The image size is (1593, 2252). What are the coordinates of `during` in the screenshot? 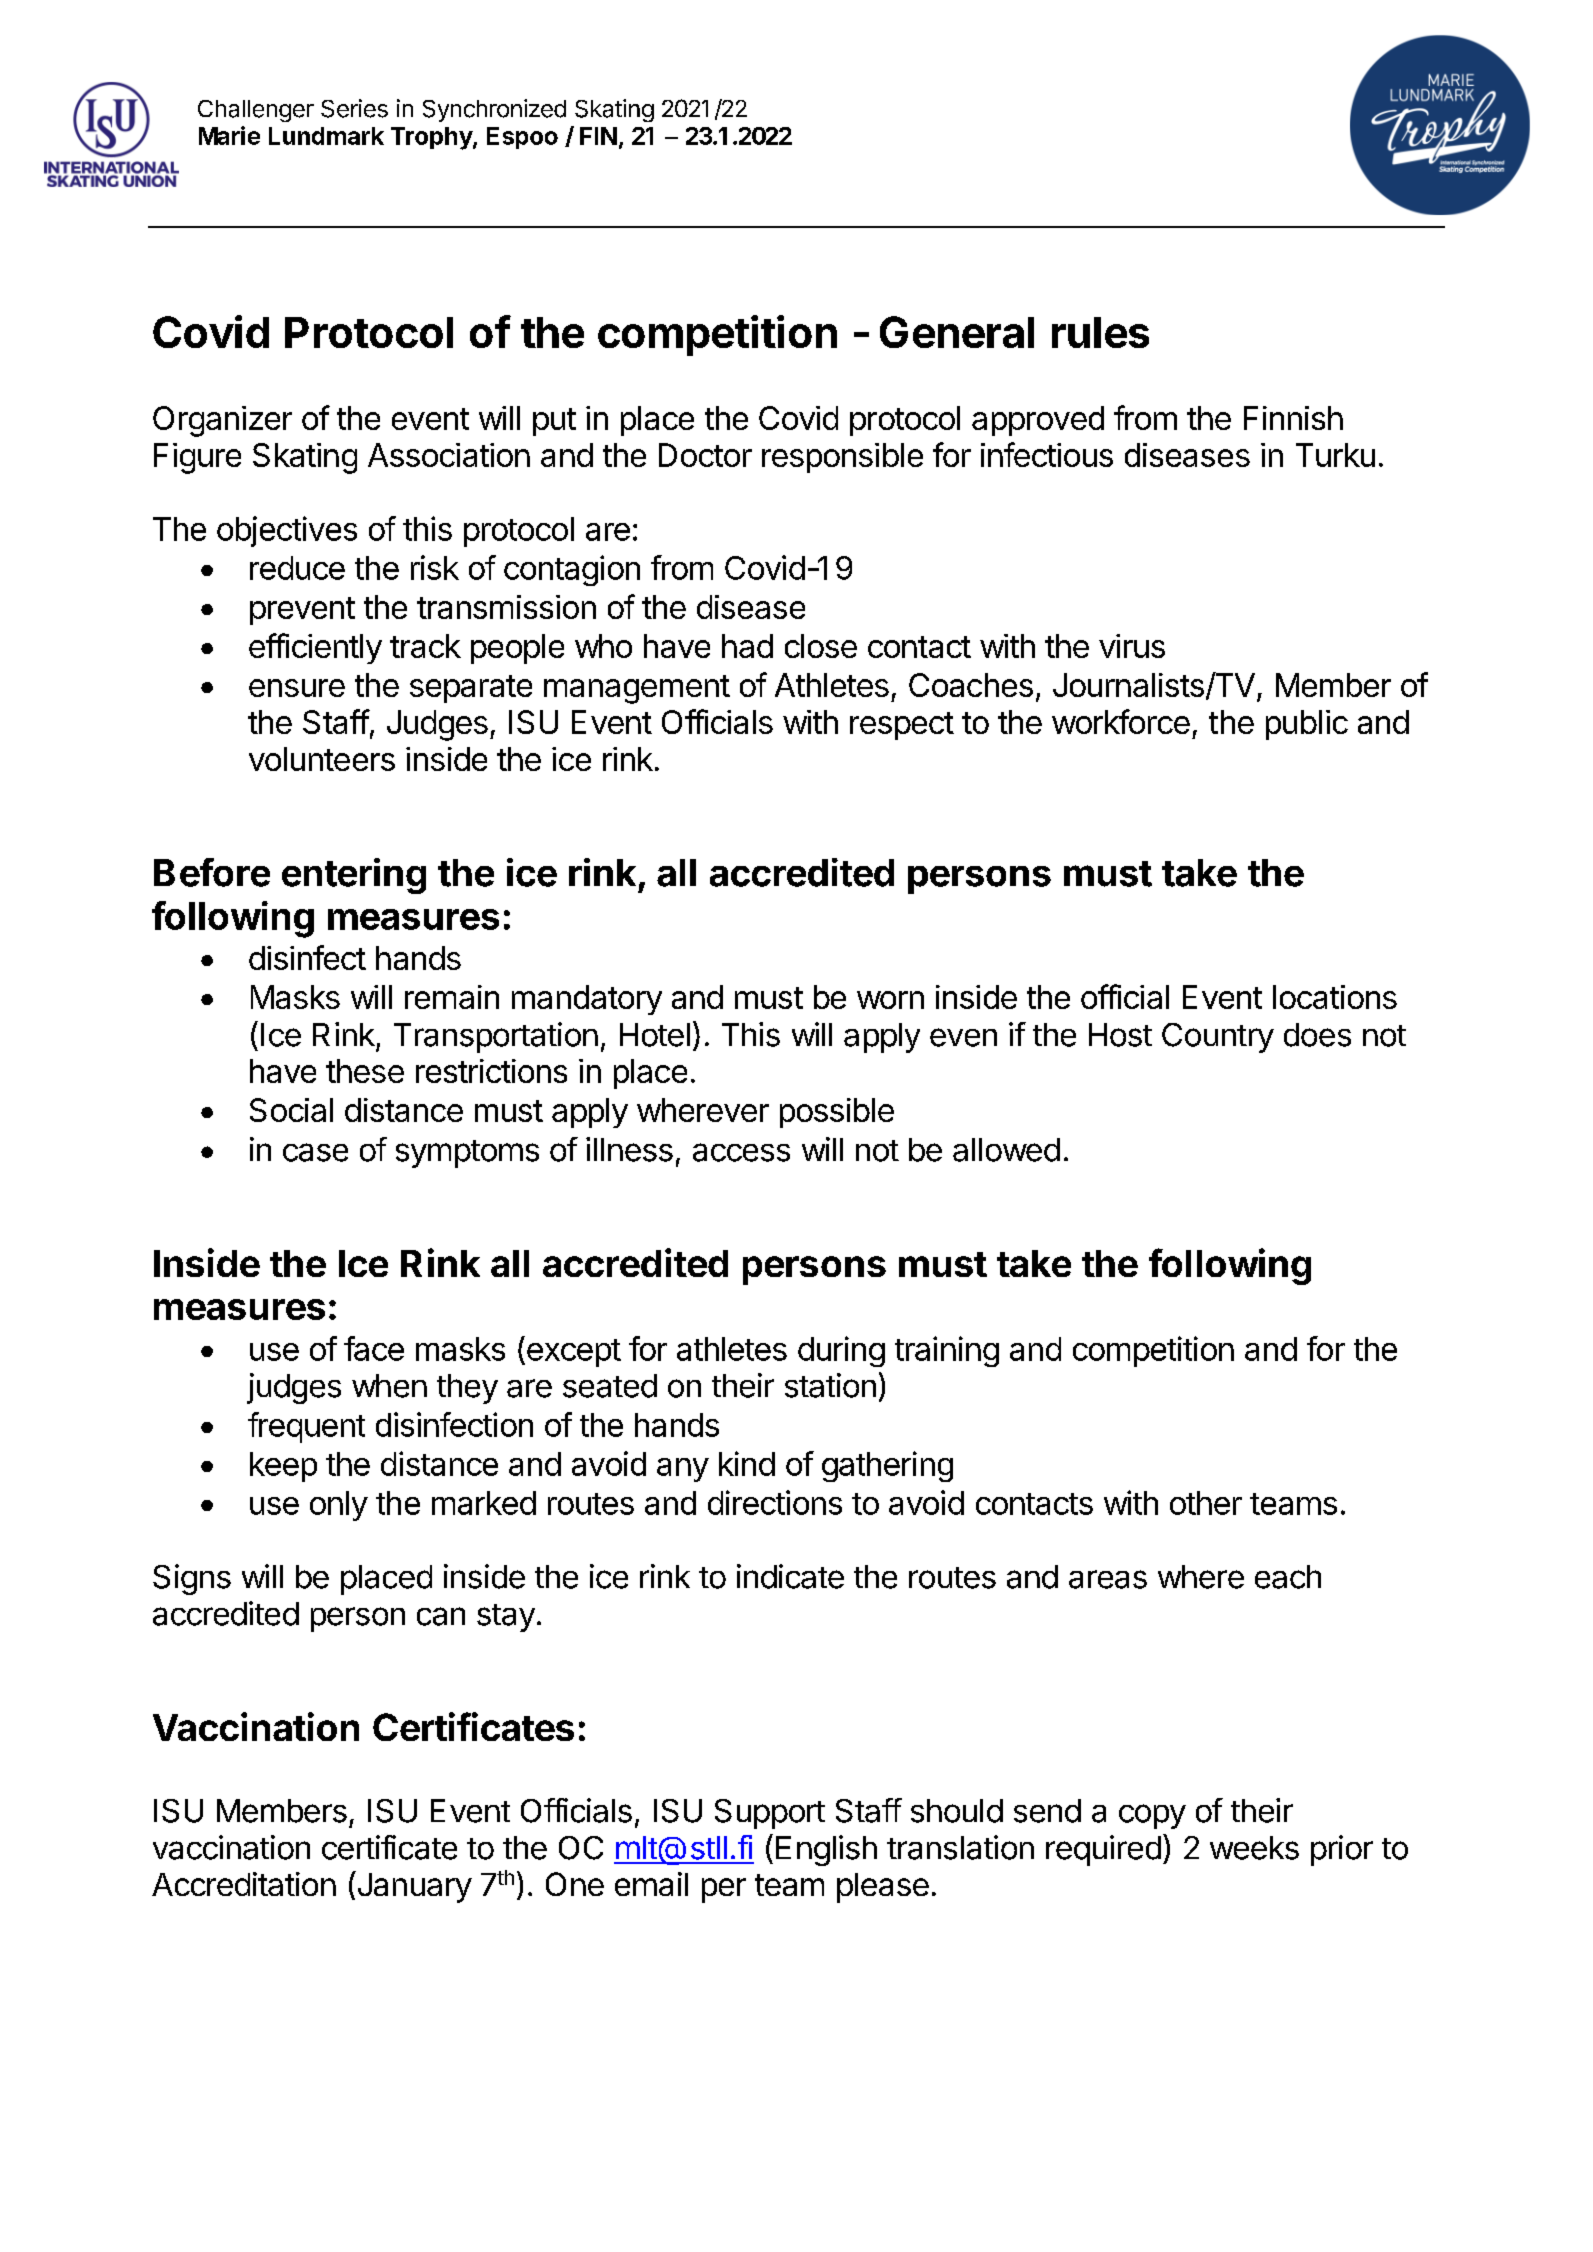 It's located at (841, 1351).
